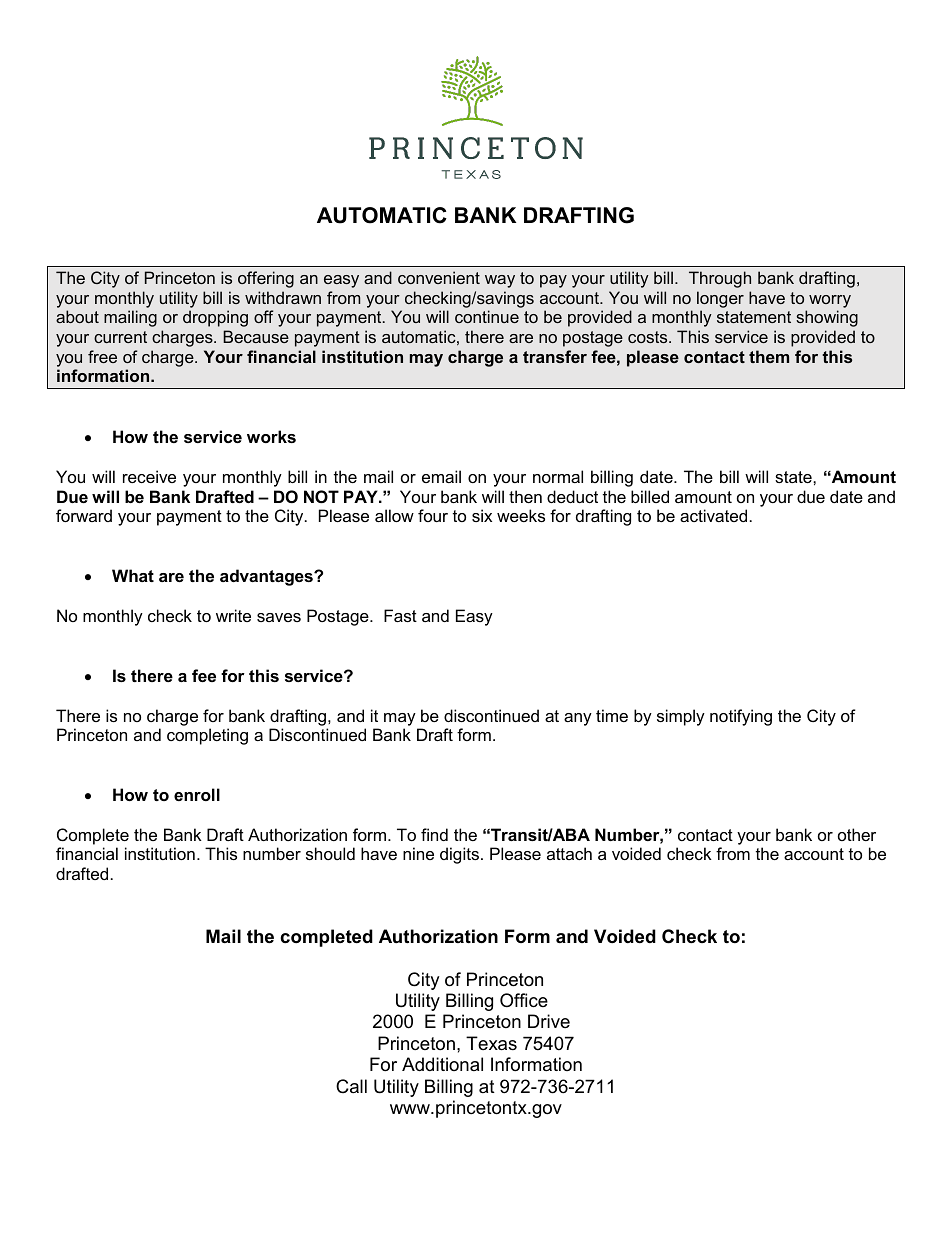 The height and width of the image is (1233, 952). I want to click on way, so click(500, 281).
